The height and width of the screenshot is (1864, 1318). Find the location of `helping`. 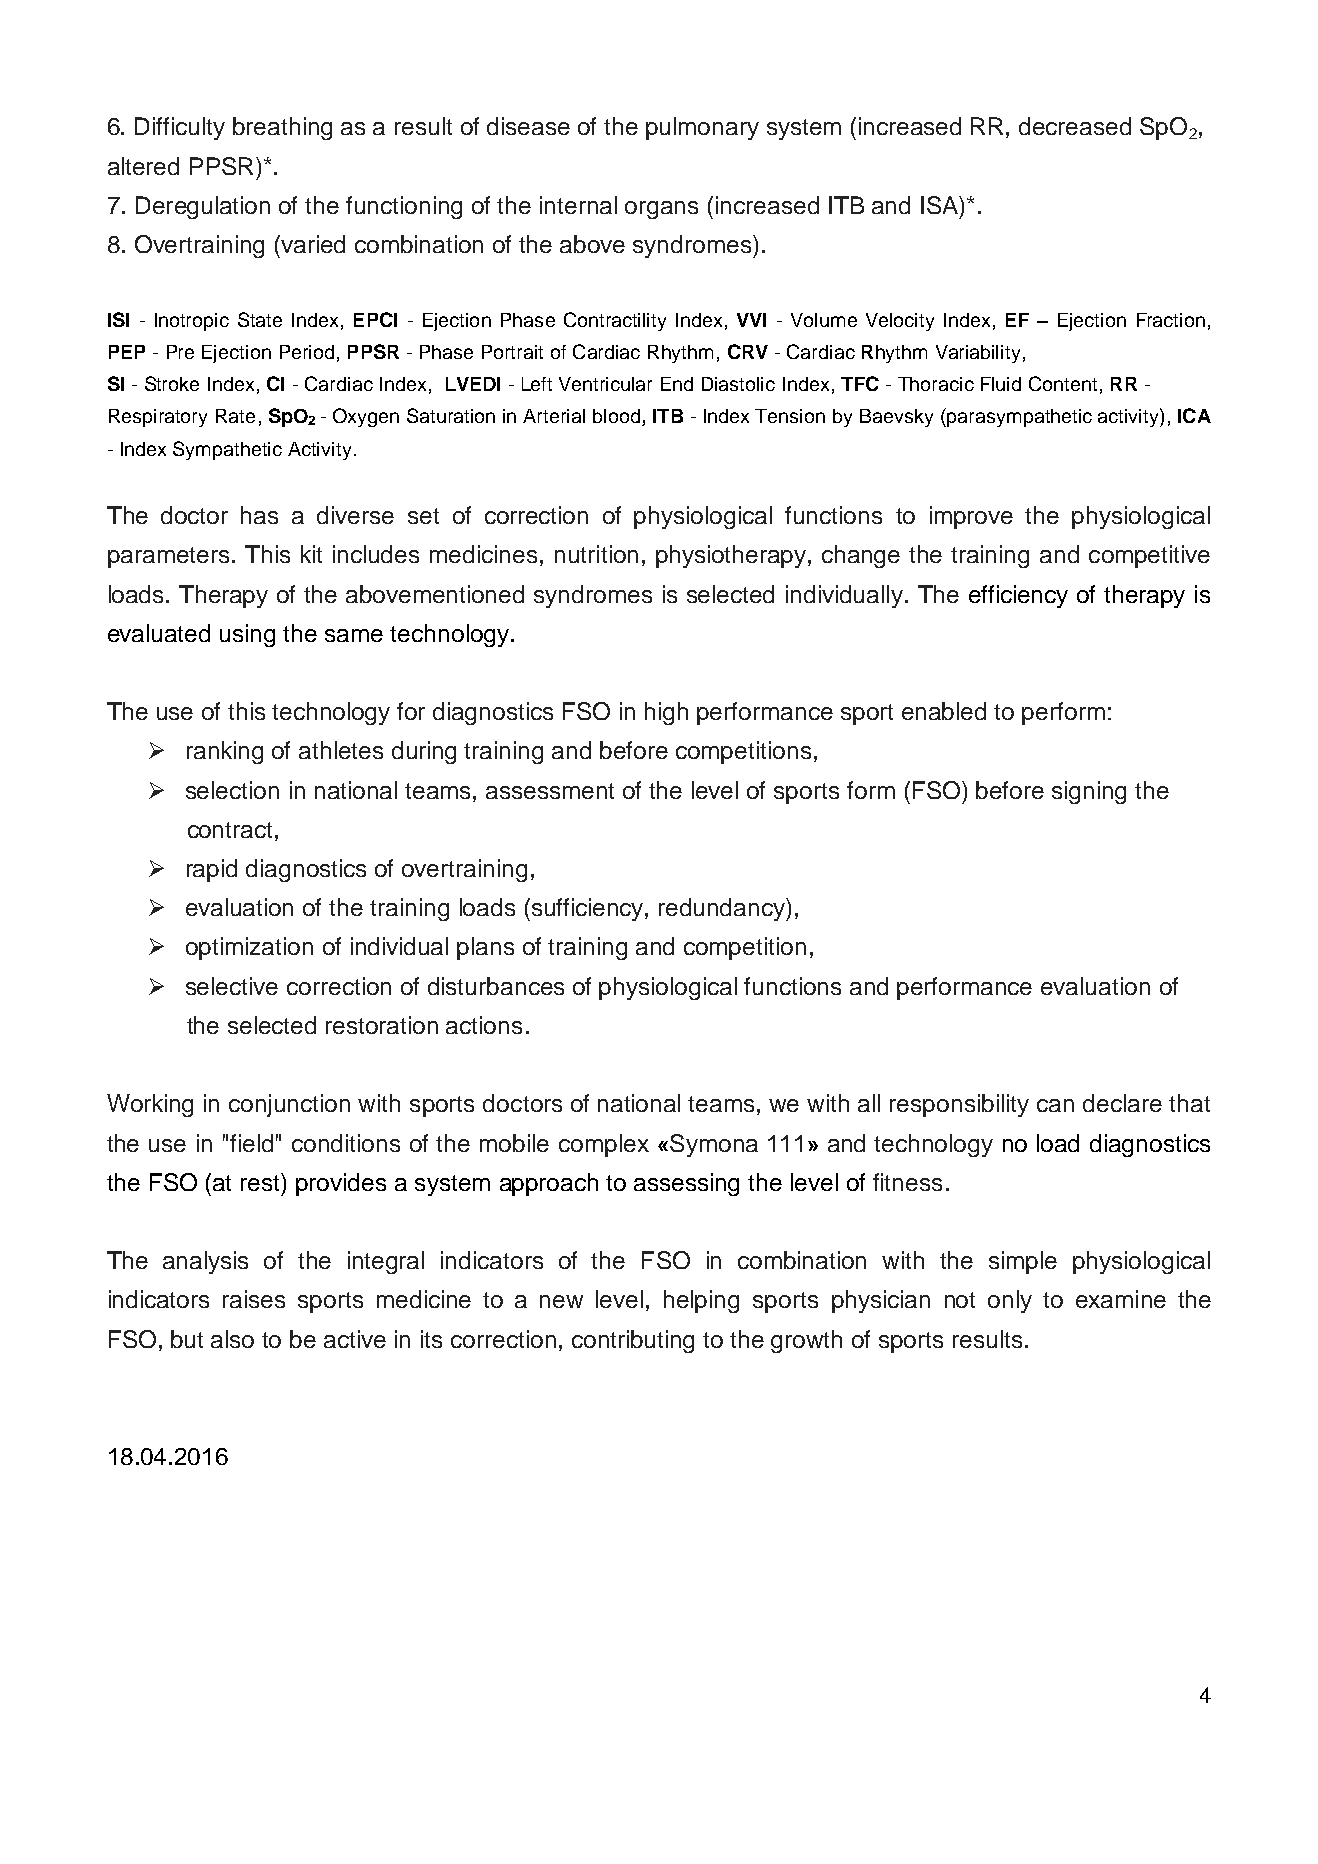

helping is located at coordinates (701, 1301).
